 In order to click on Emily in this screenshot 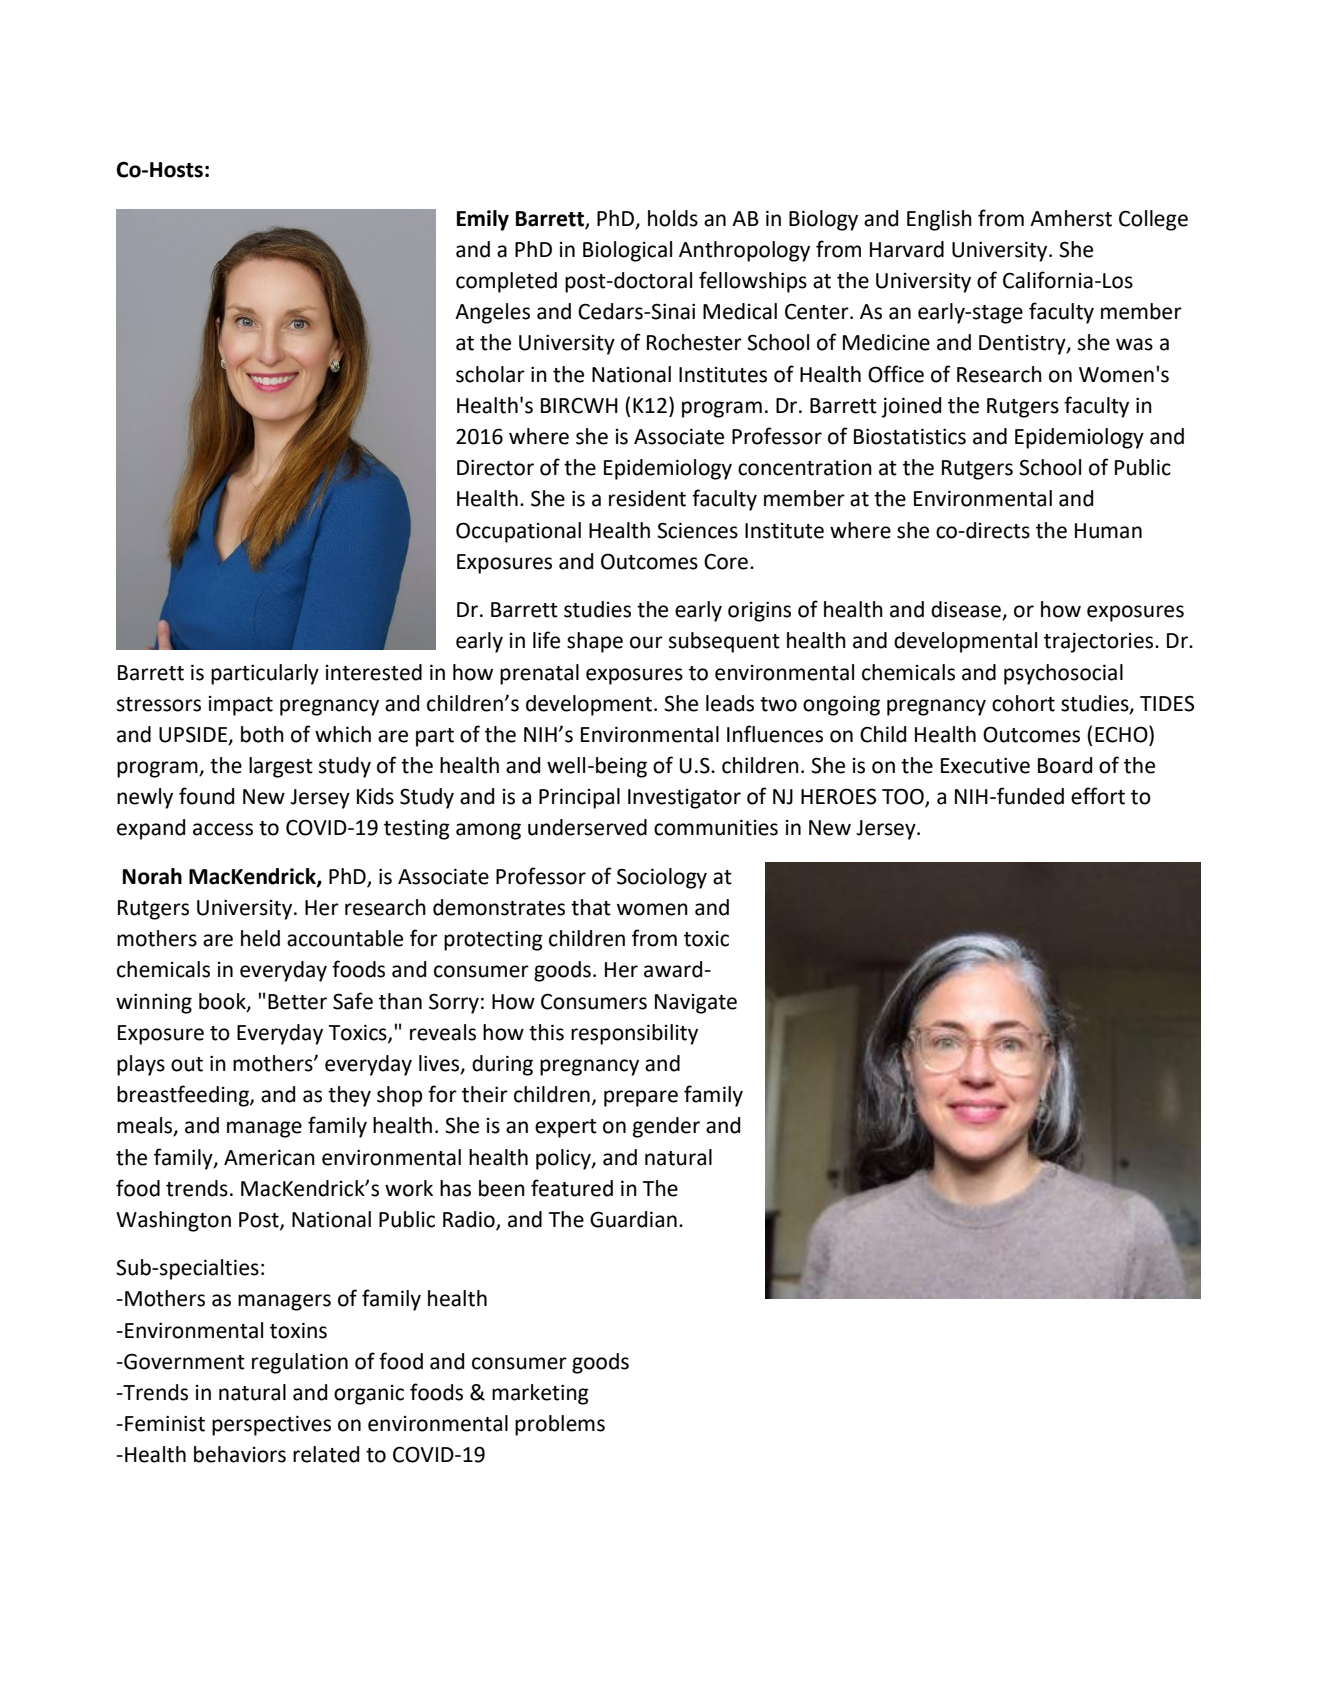, I will do `click(483, 220)`.
